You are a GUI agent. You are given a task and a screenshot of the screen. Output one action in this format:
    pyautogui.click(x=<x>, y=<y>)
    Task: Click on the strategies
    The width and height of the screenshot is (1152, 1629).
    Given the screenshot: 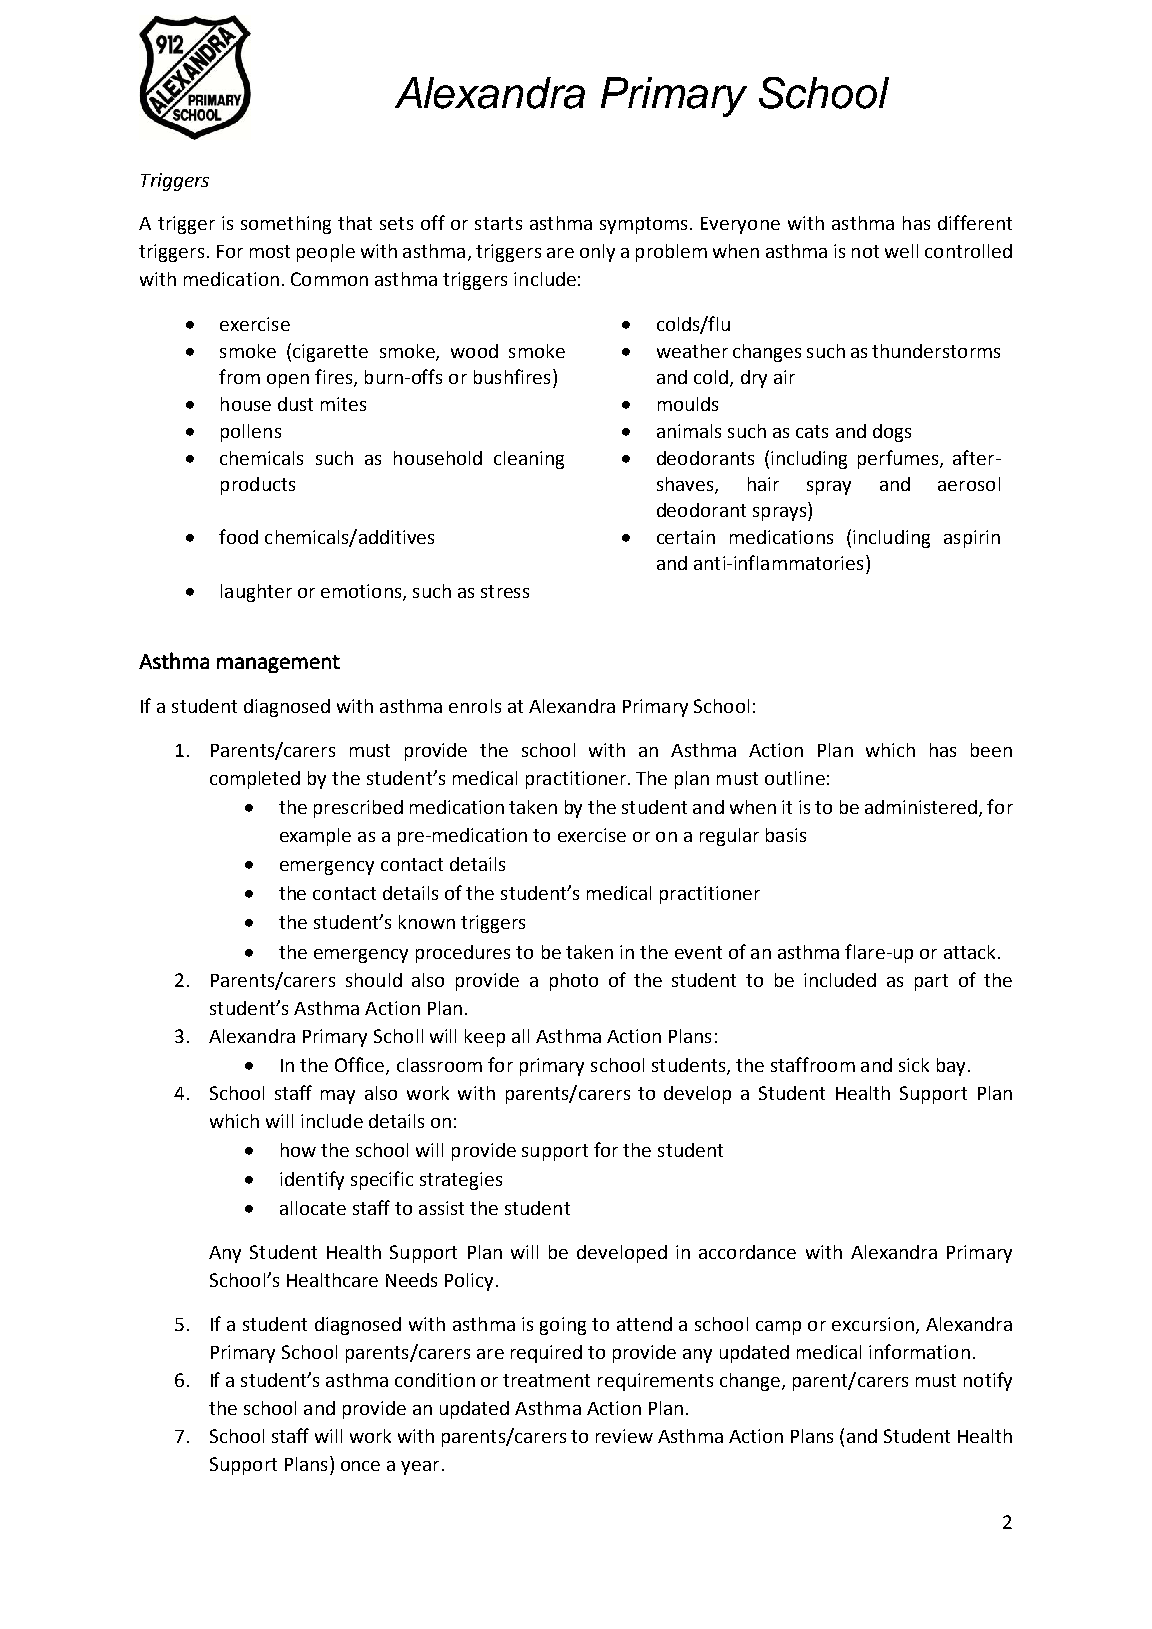 What is the action you would take?
    pyautogui.click(x=461, y=1181)
